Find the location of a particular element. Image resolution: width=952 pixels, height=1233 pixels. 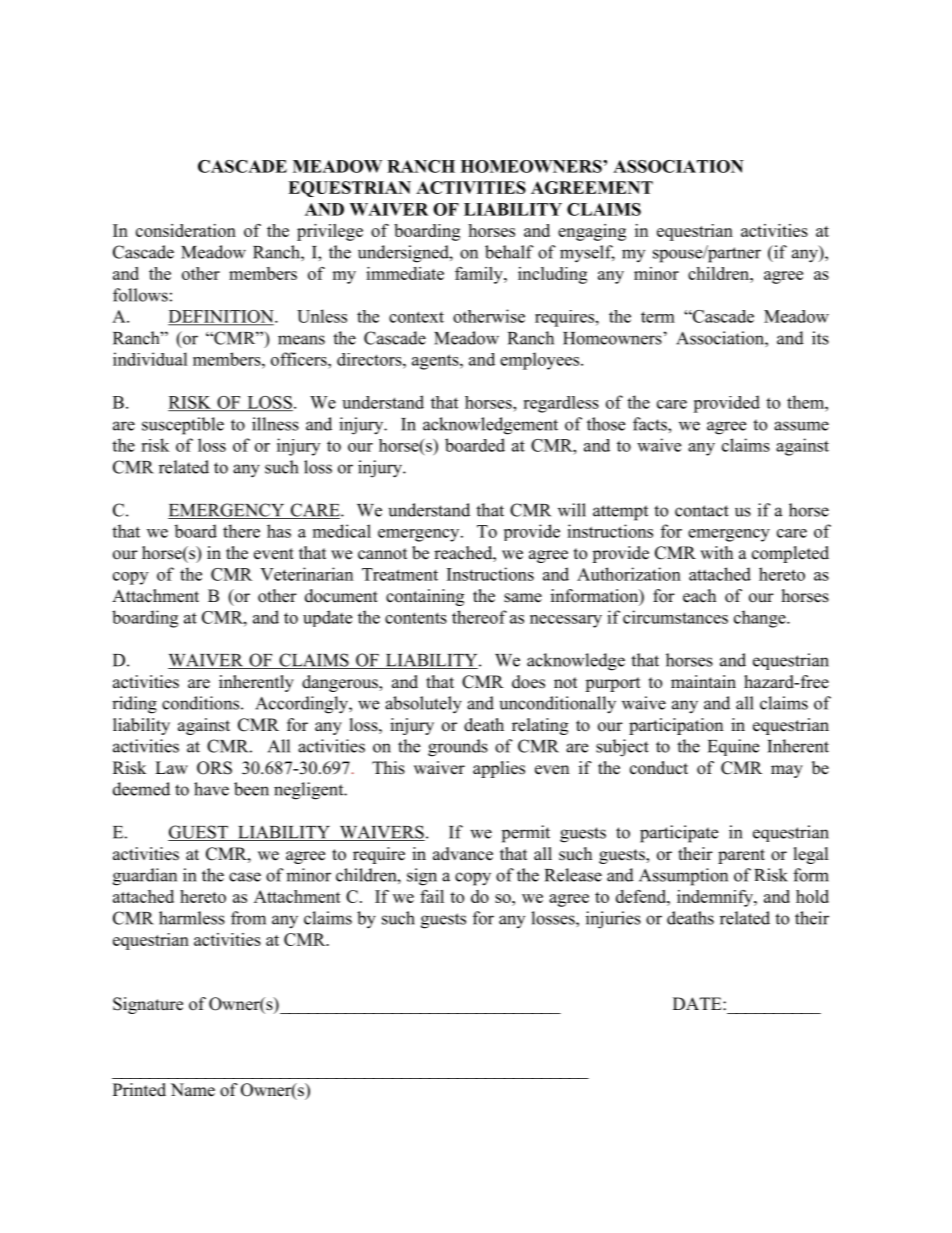

riding is located at coordinates (134, 705).
